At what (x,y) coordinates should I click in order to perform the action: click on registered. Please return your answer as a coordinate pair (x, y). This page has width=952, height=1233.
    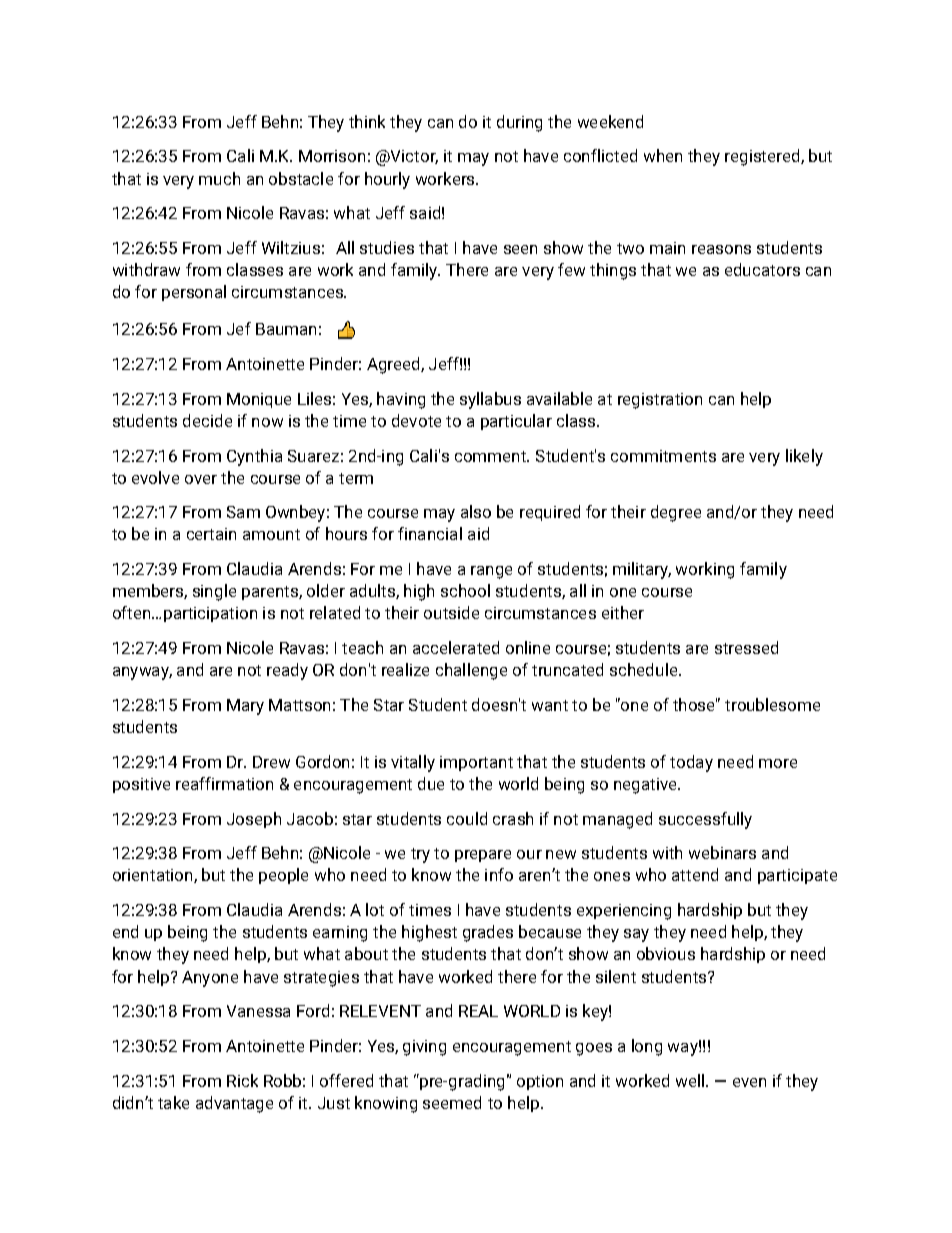
    Looking at the image, I should click on (763, 157).
